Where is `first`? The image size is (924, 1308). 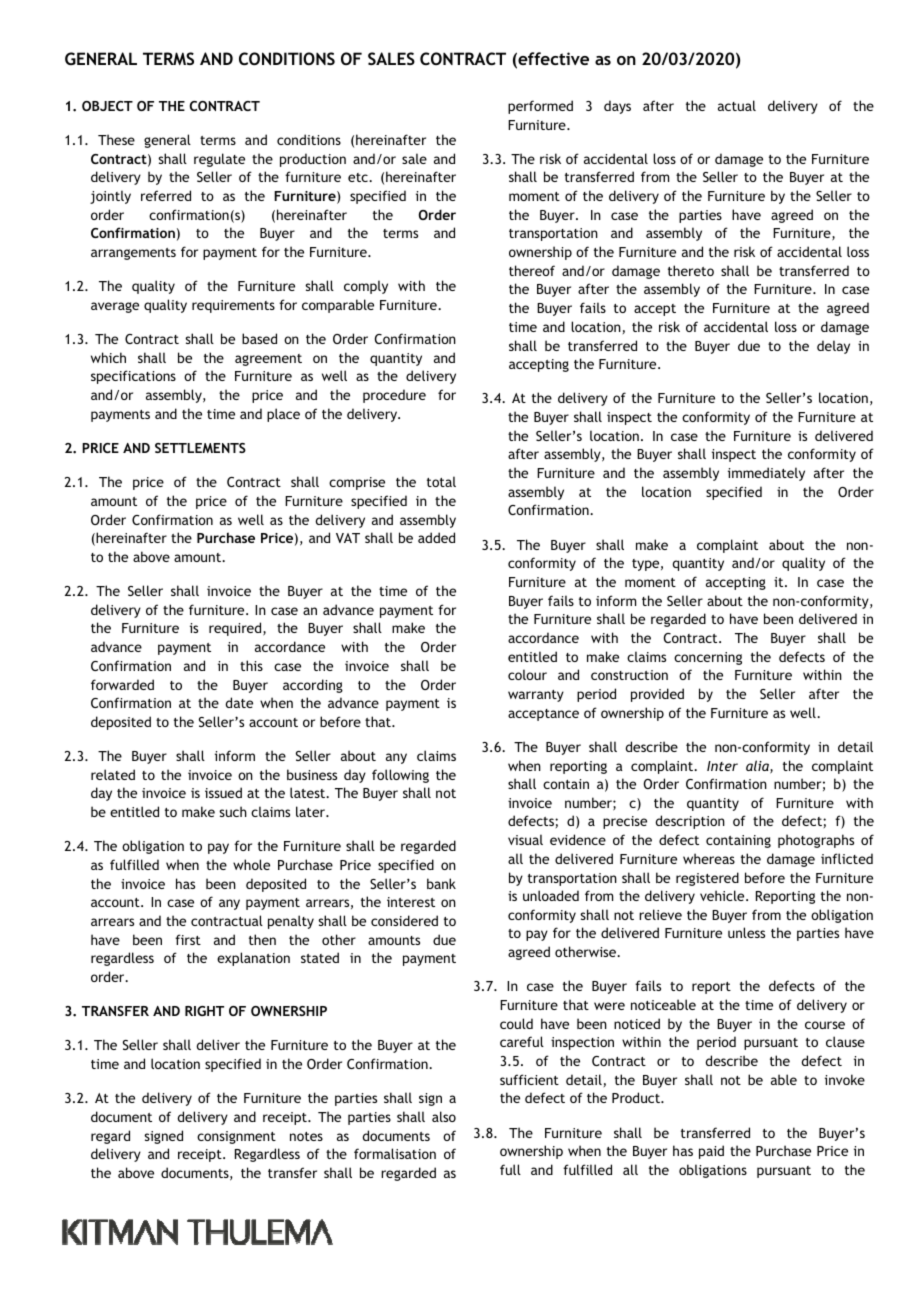 first is located at coordinates (188, 939).
